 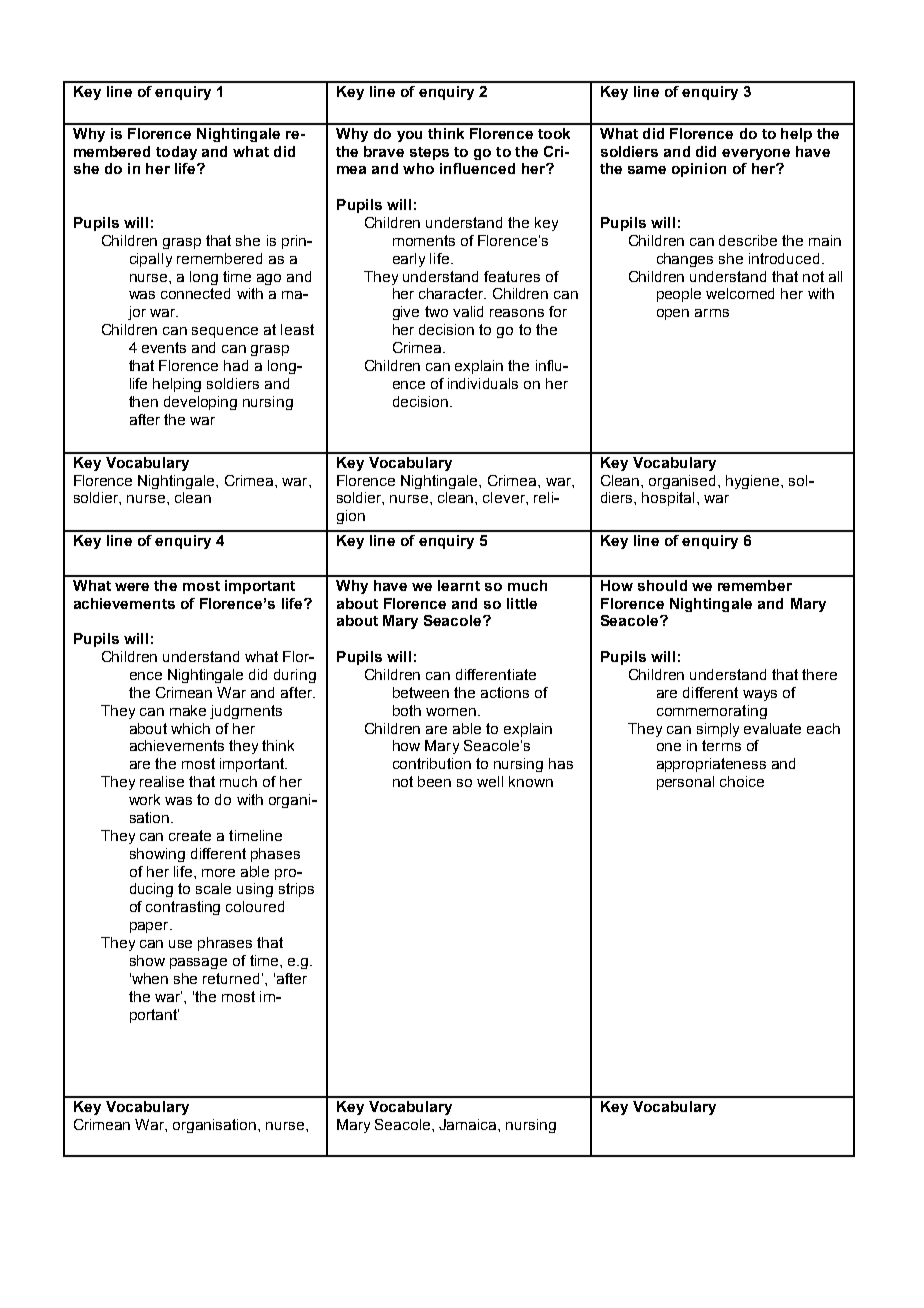 I want to click on Jamaica, so click(x=469, y=1124).
